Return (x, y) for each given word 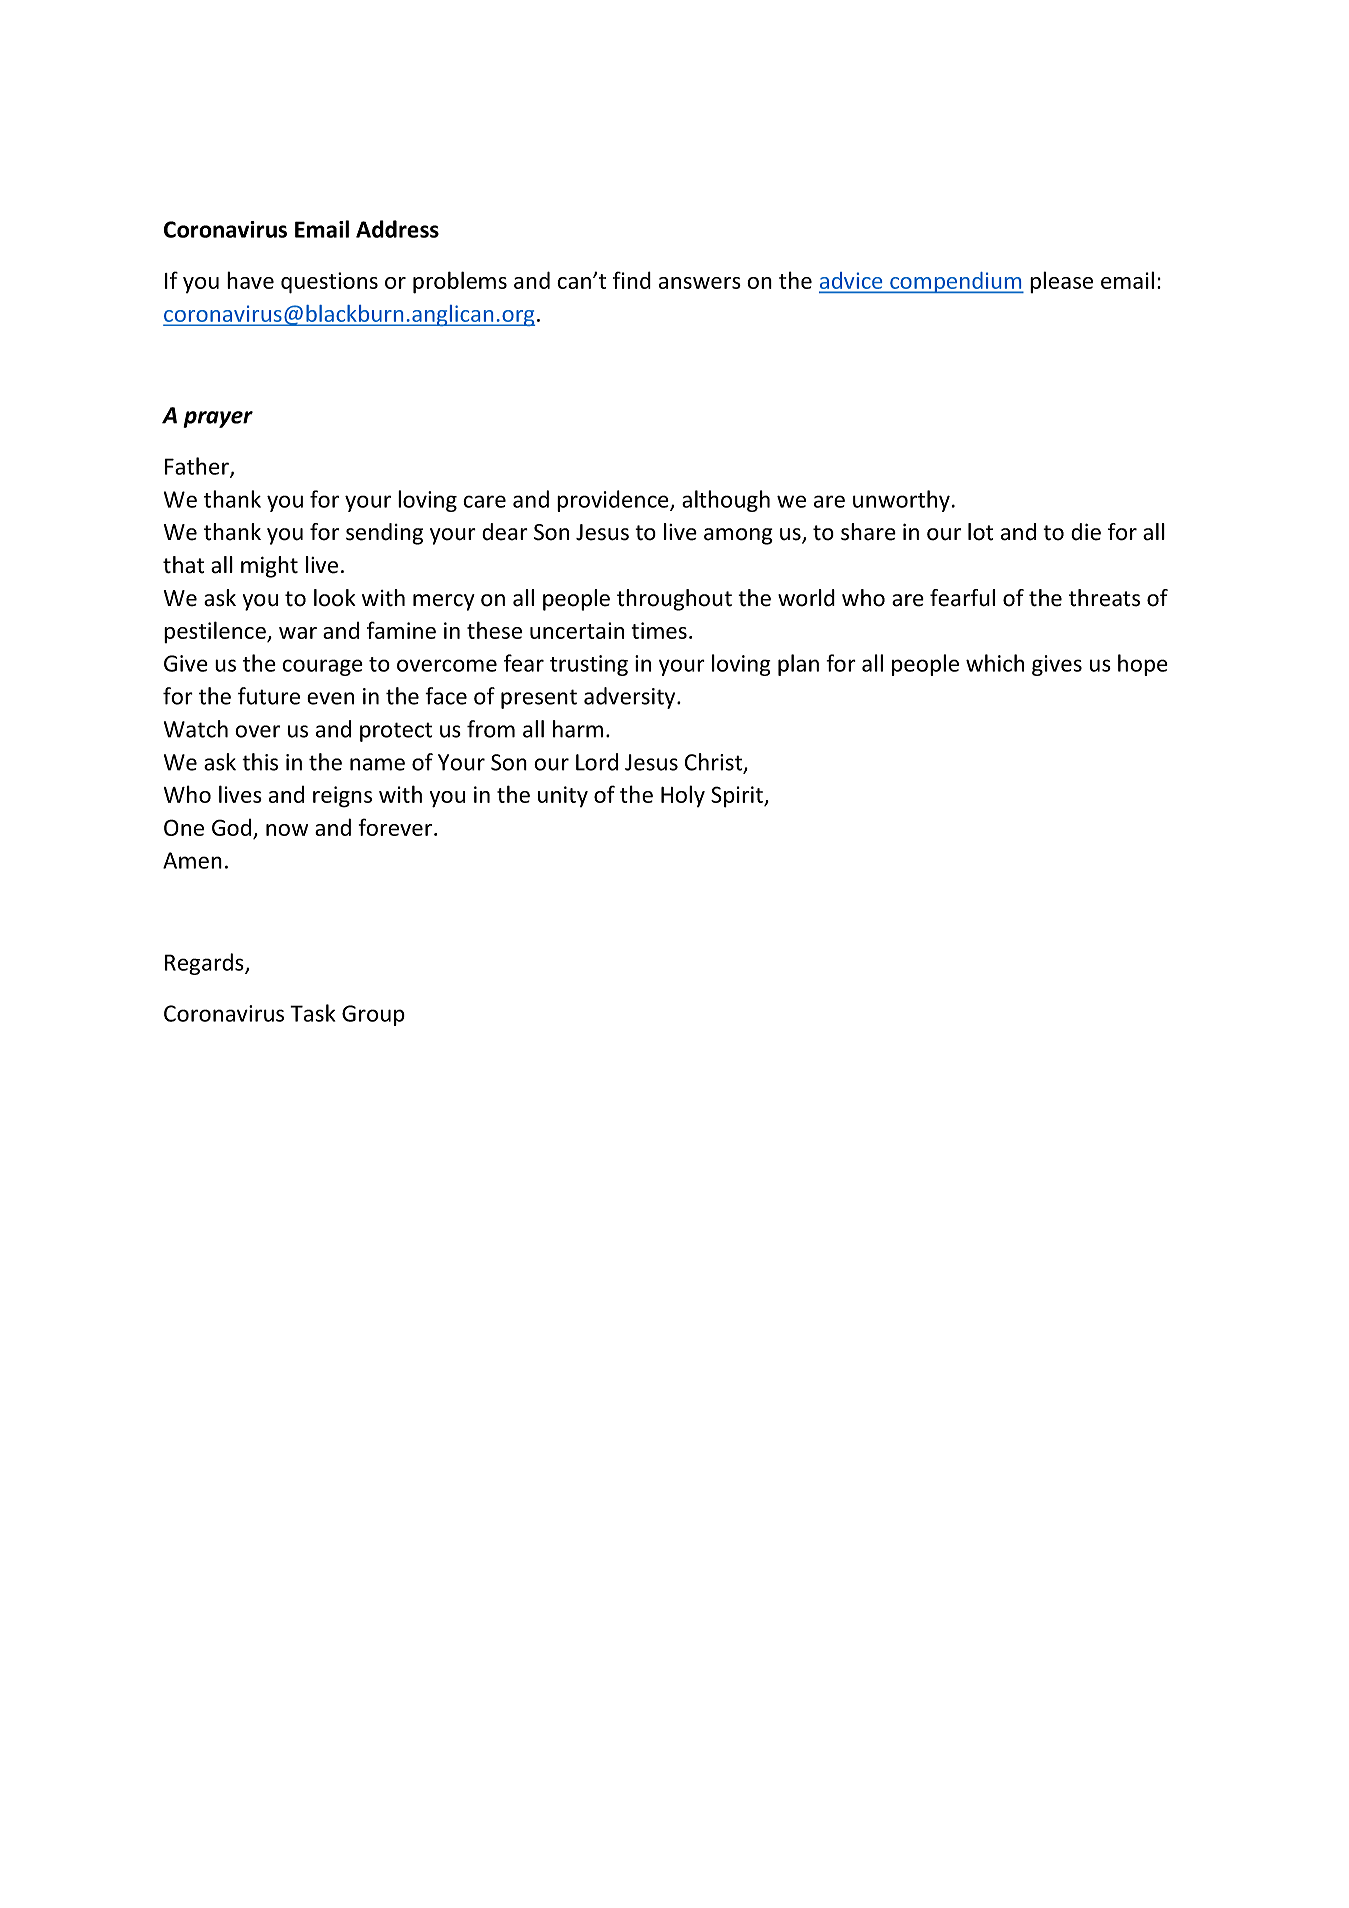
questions (329, 283)
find (632, 280)
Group (373, 1015)
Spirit (738, 797)
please (1061, 282)
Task (312, 1013)
